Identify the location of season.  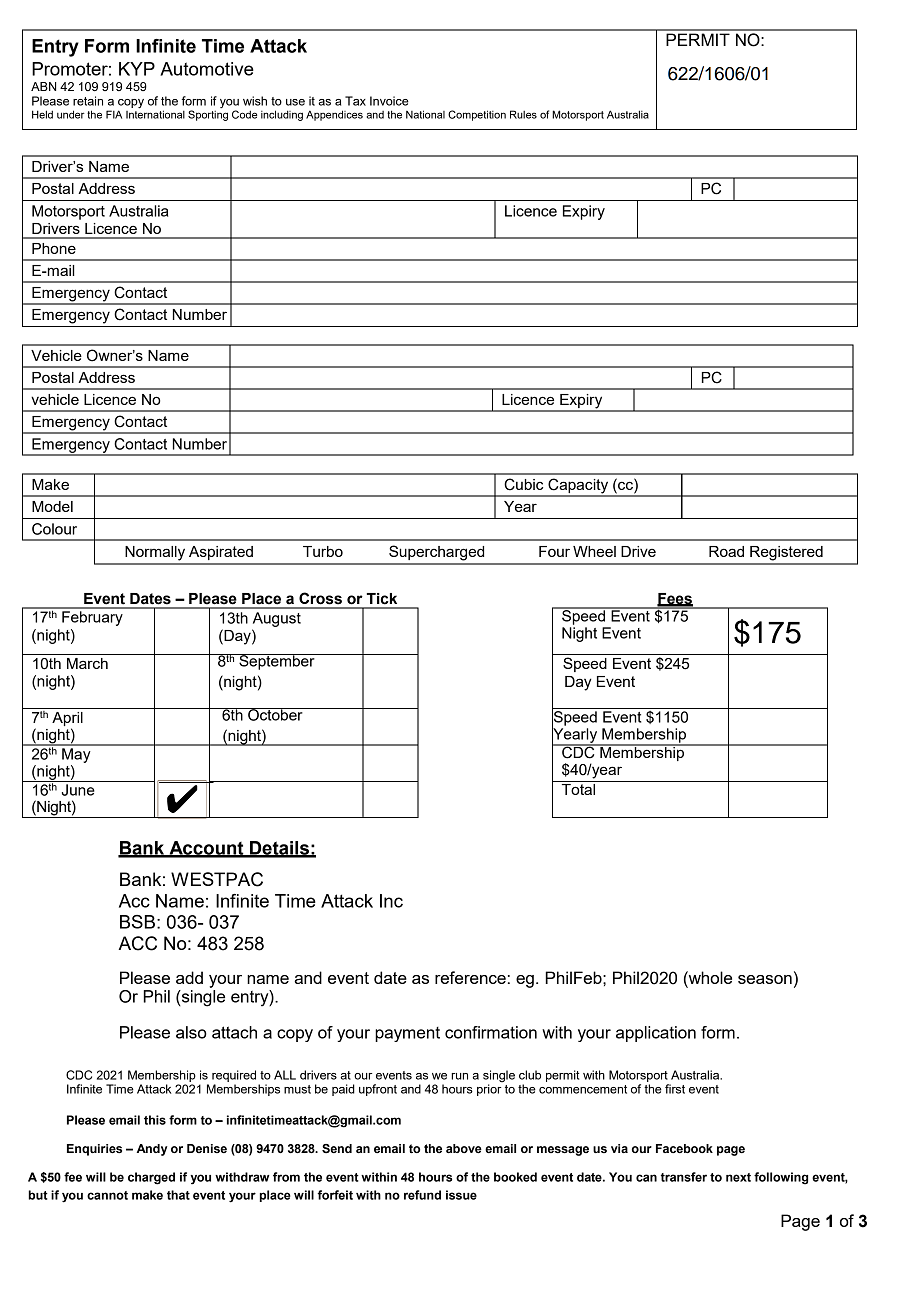
(765, 979).
